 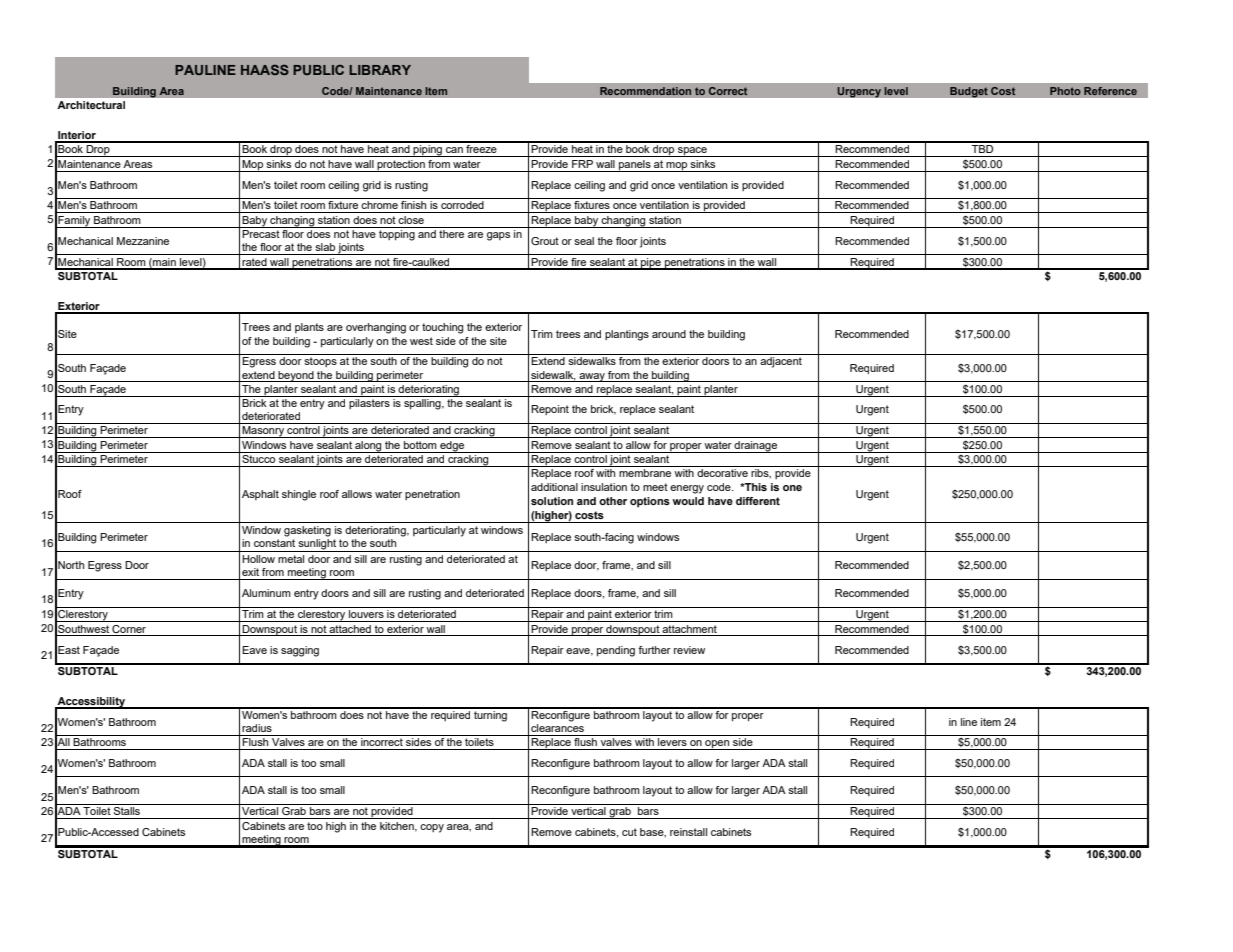 I want to click on one, so click(x=792, y=488).
